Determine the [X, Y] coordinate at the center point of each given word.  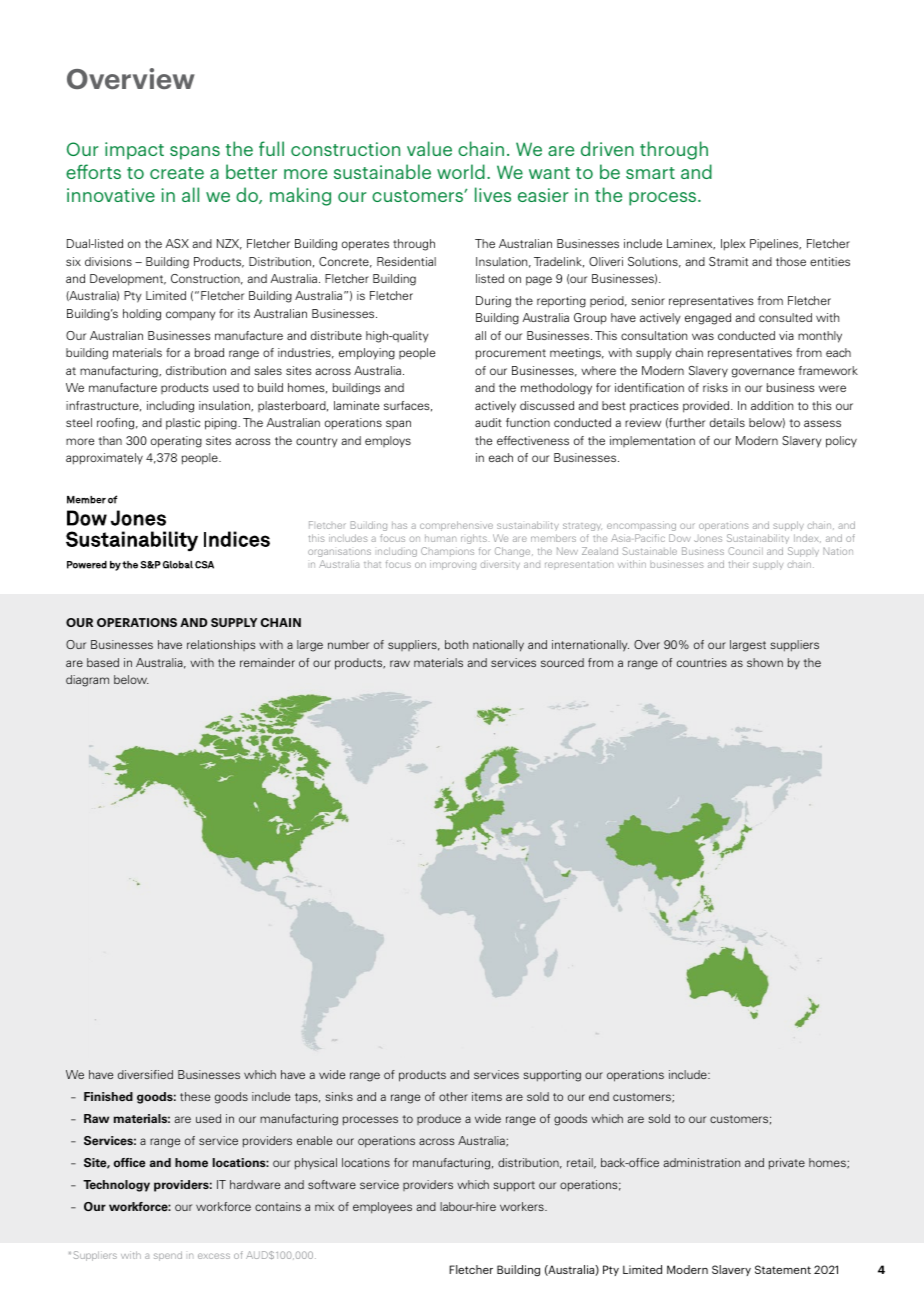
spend [168, 1256]
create [177, 173]
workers [523, 1206]
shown [765, 662]
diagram [87, 681]
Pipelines [775, 245]
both [456, 644]
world [461, 171]
